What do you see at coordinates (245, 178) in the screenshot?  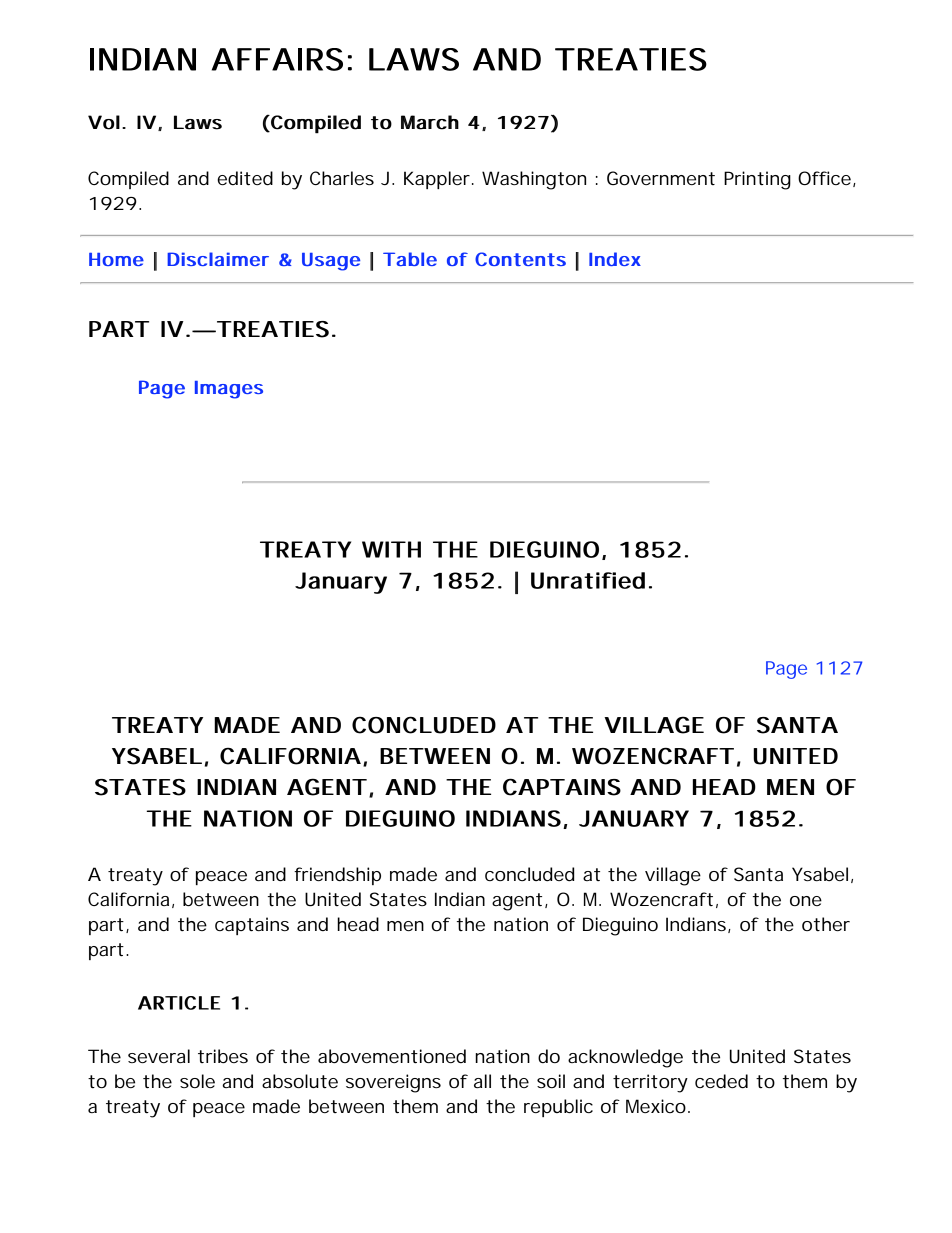 I see `edited` at bounding box center [245, 178].
